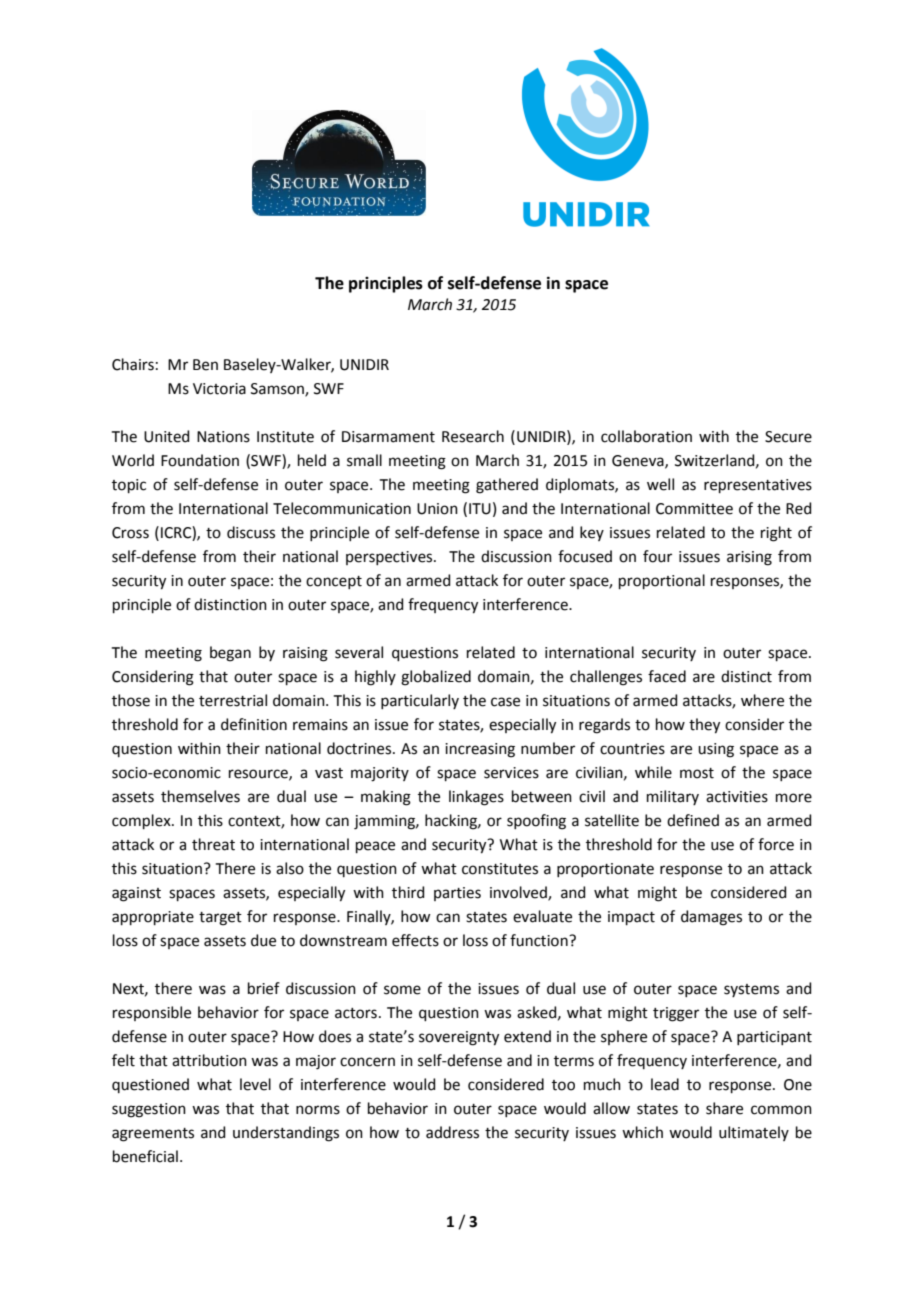  What do you see at coordinates (480, 750) in the screenshot?
I see `increasing` at bounding box center [480, 750].
